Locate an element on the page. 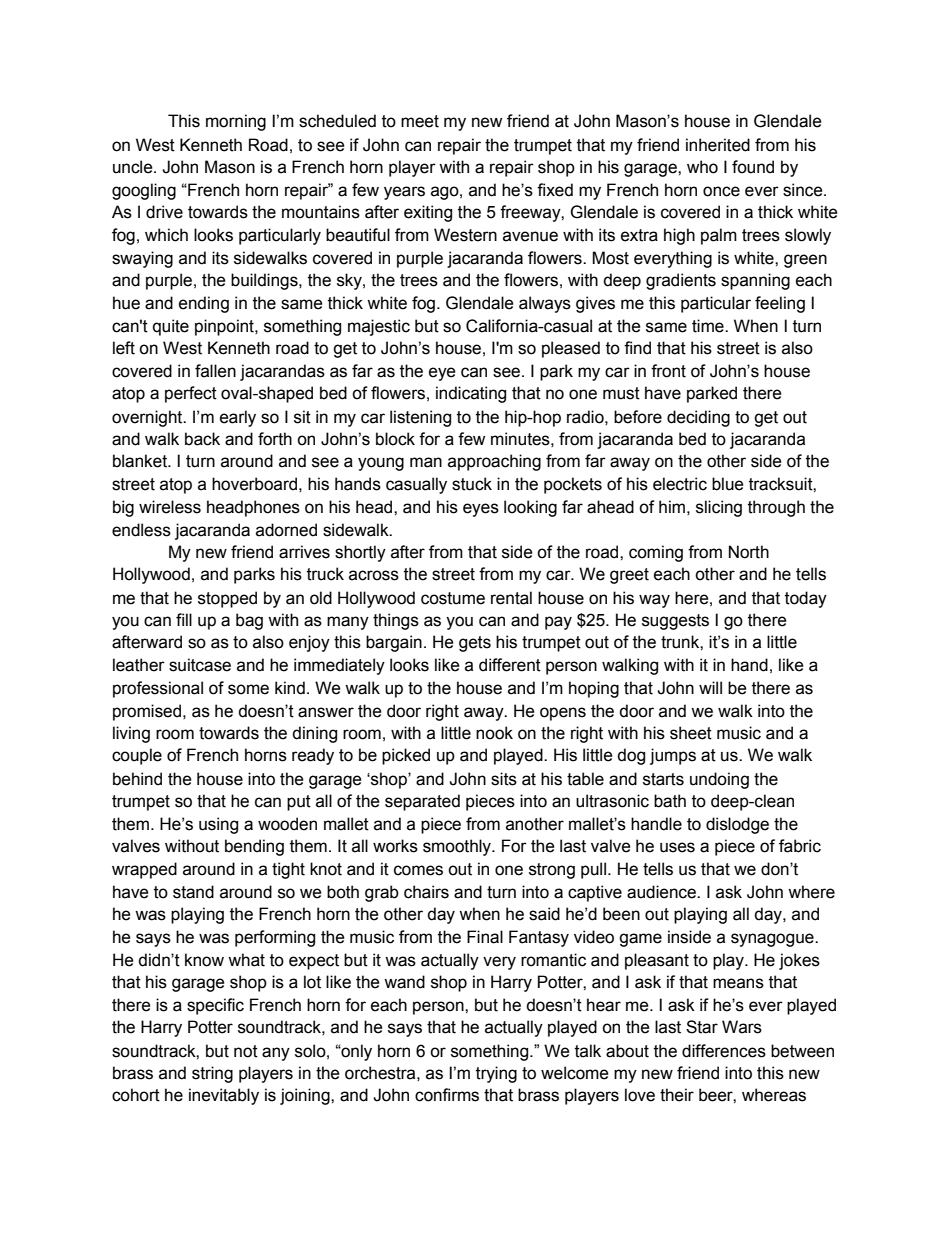 This image has height=1233, width=952. differences is located at coordinates (724, 1051).
